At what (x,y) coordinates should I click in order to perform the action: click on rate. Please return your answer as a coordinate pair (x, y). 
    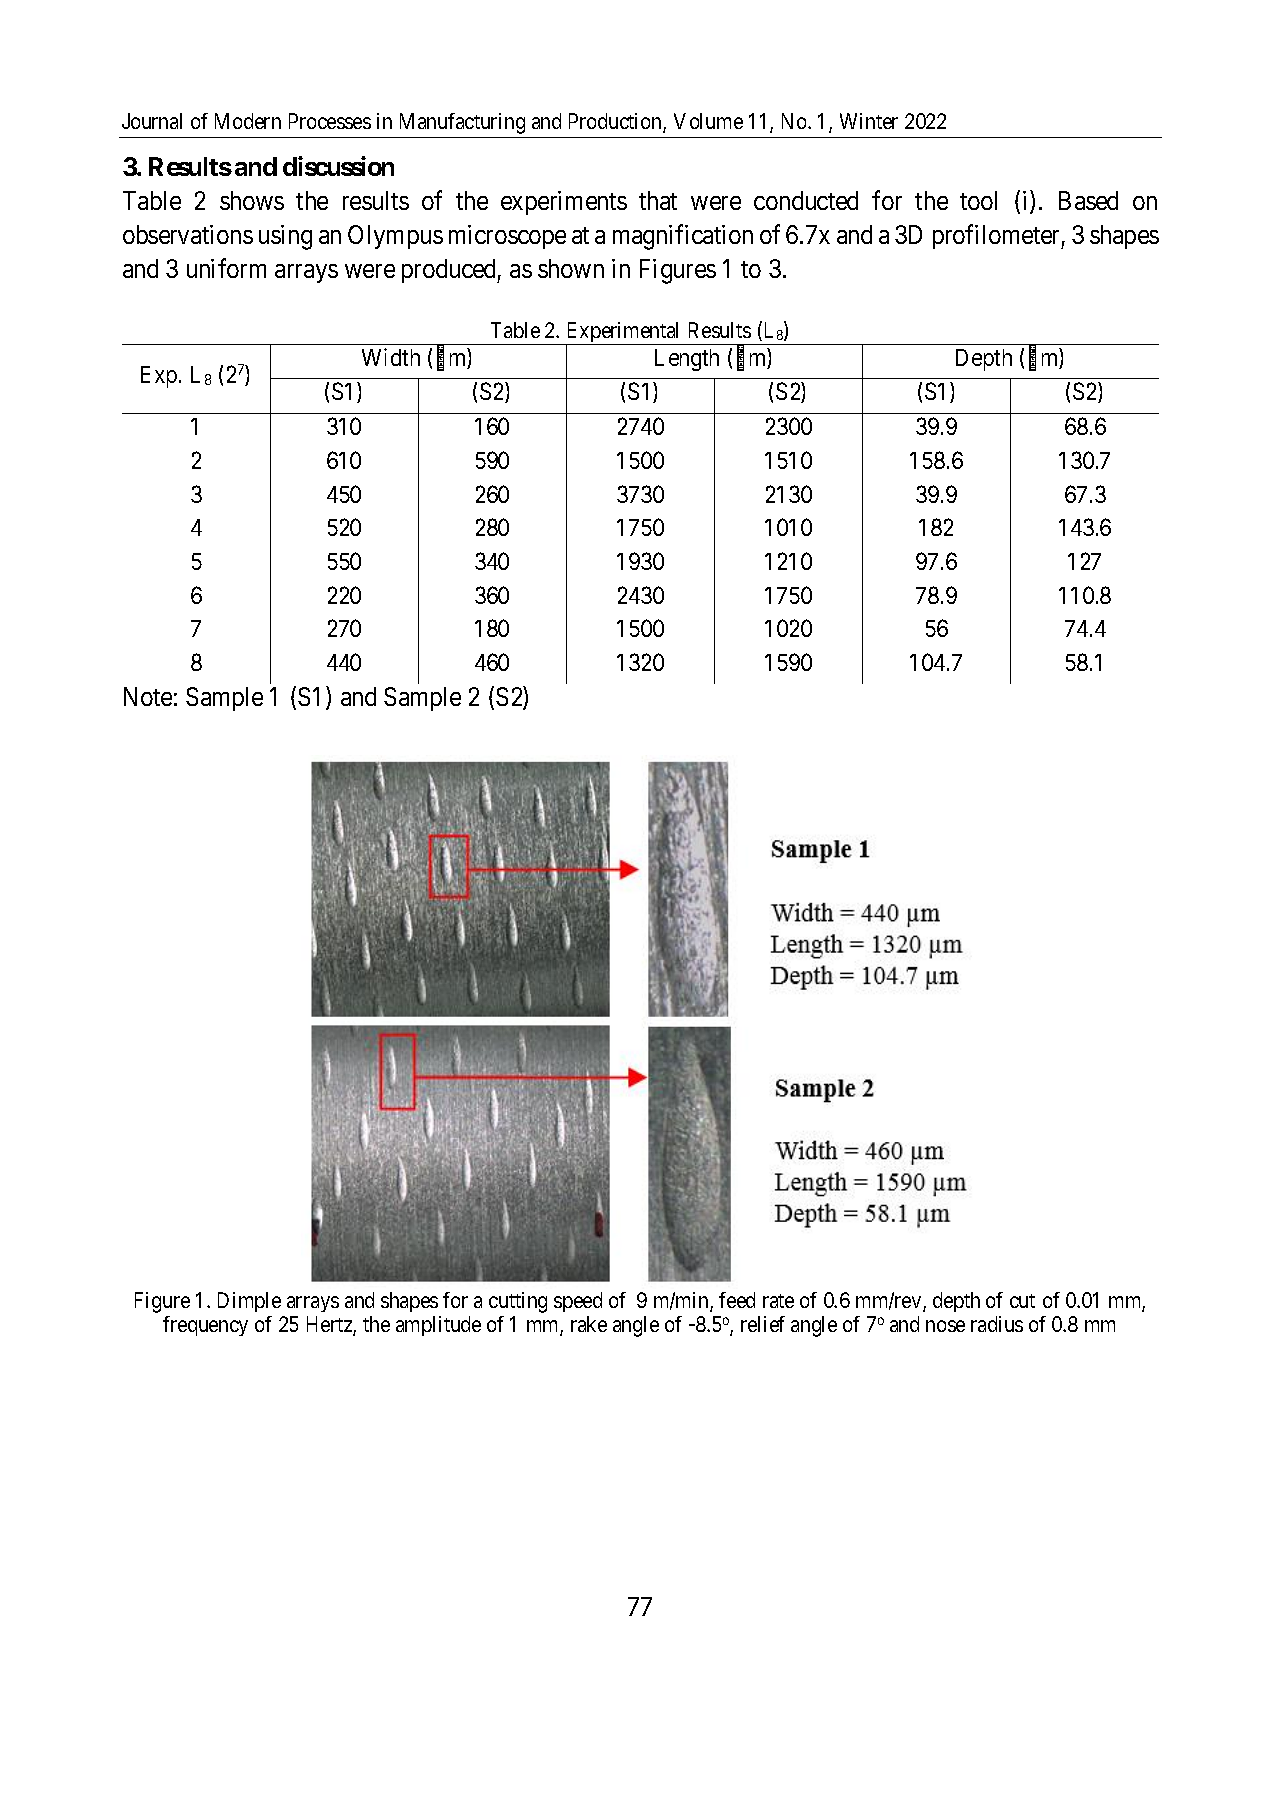
    Looking at the image, I should click on (778, 1301).
